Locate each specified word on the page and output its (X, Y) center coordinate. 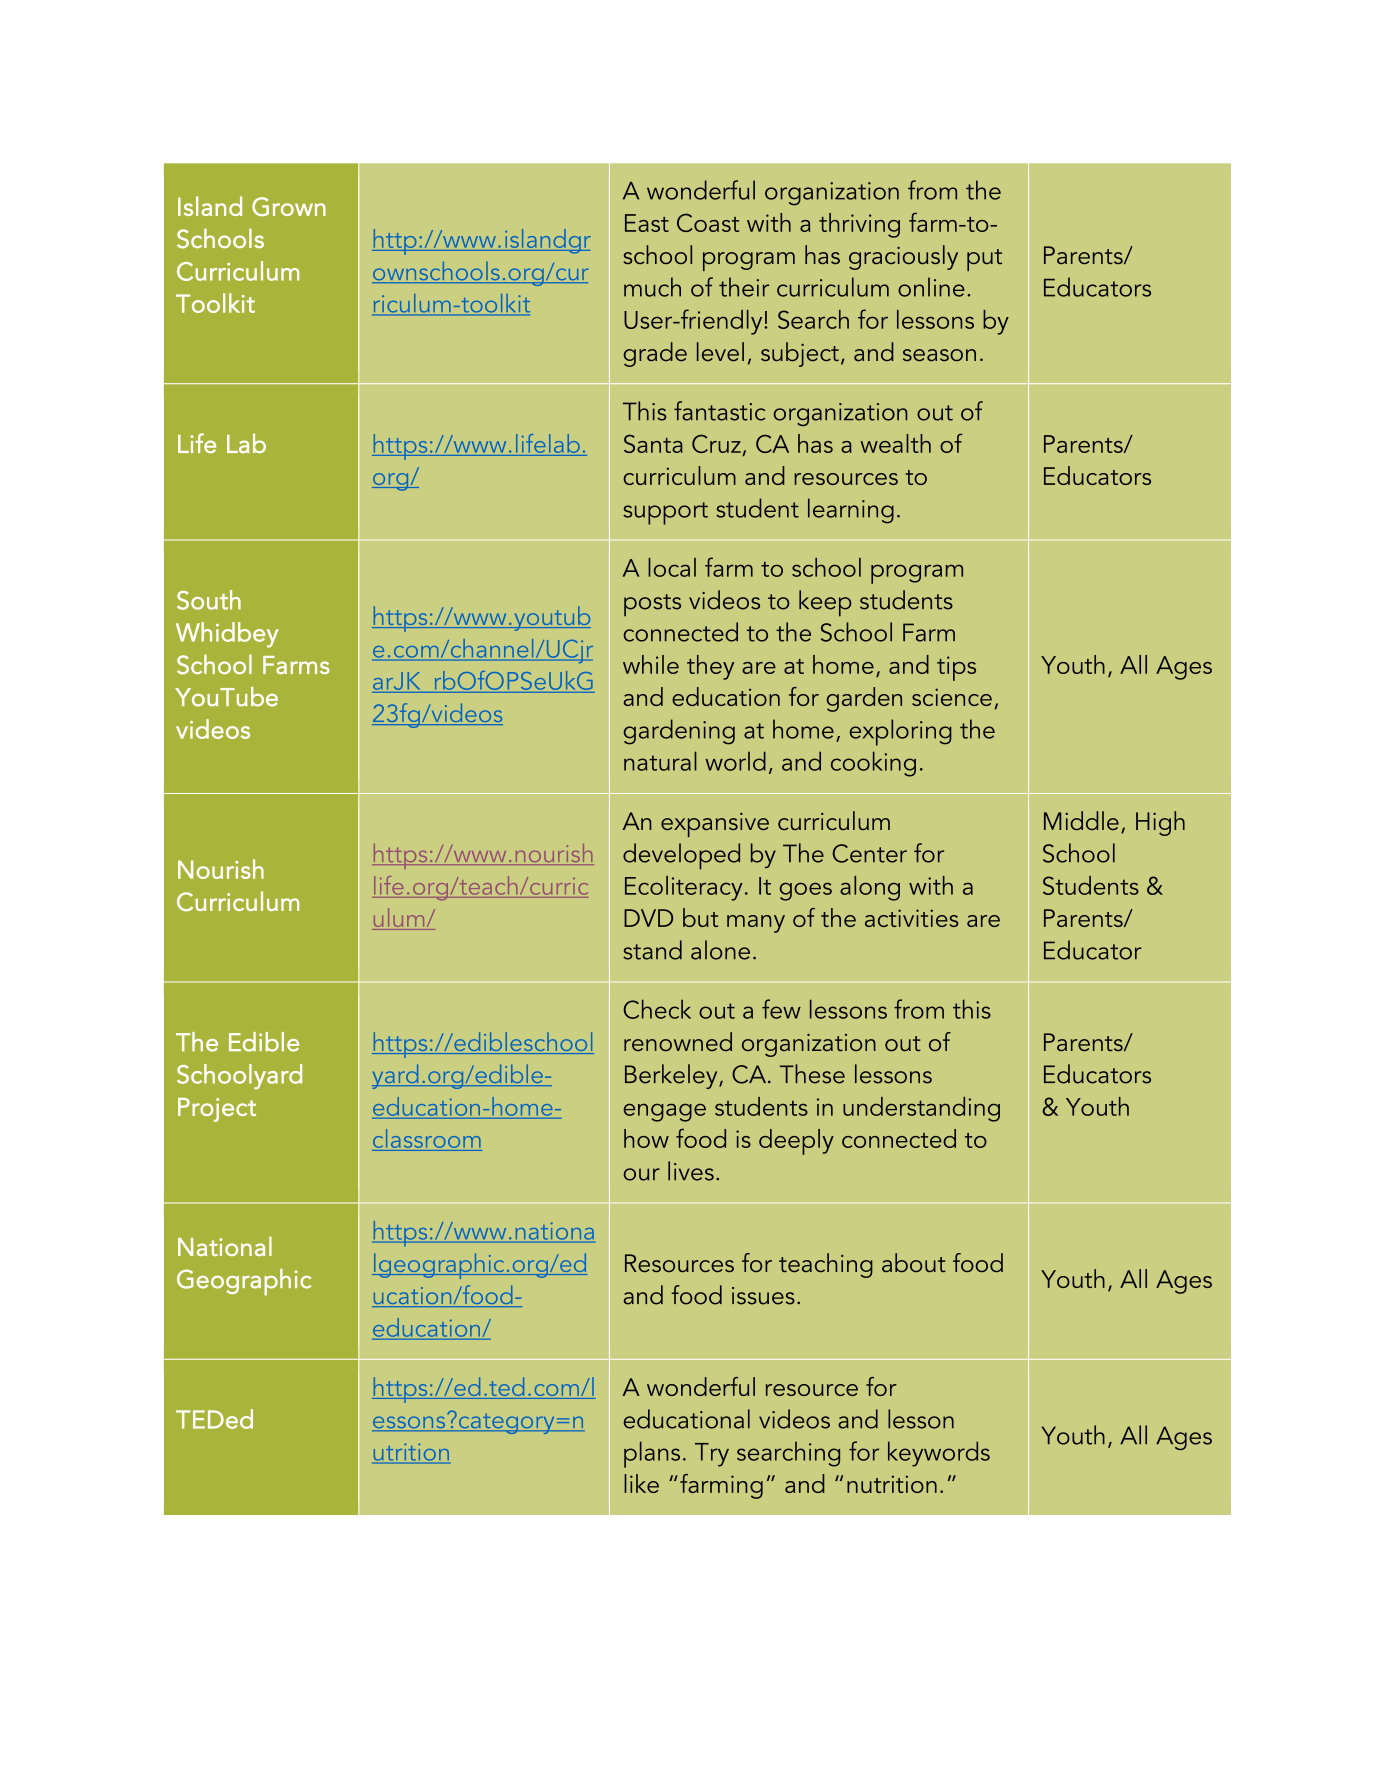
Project (217, 1110)
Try (712, 1455)
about (914, 1262)
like (641, 1483)
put (984, 260)
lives (691, 1171)
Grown (289, 206)
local (672, 567)
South (209, 600)
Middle (1081, 820)
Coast (708, 222)
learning (851, 511)
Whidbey (227, 635)
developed (681, 856)
